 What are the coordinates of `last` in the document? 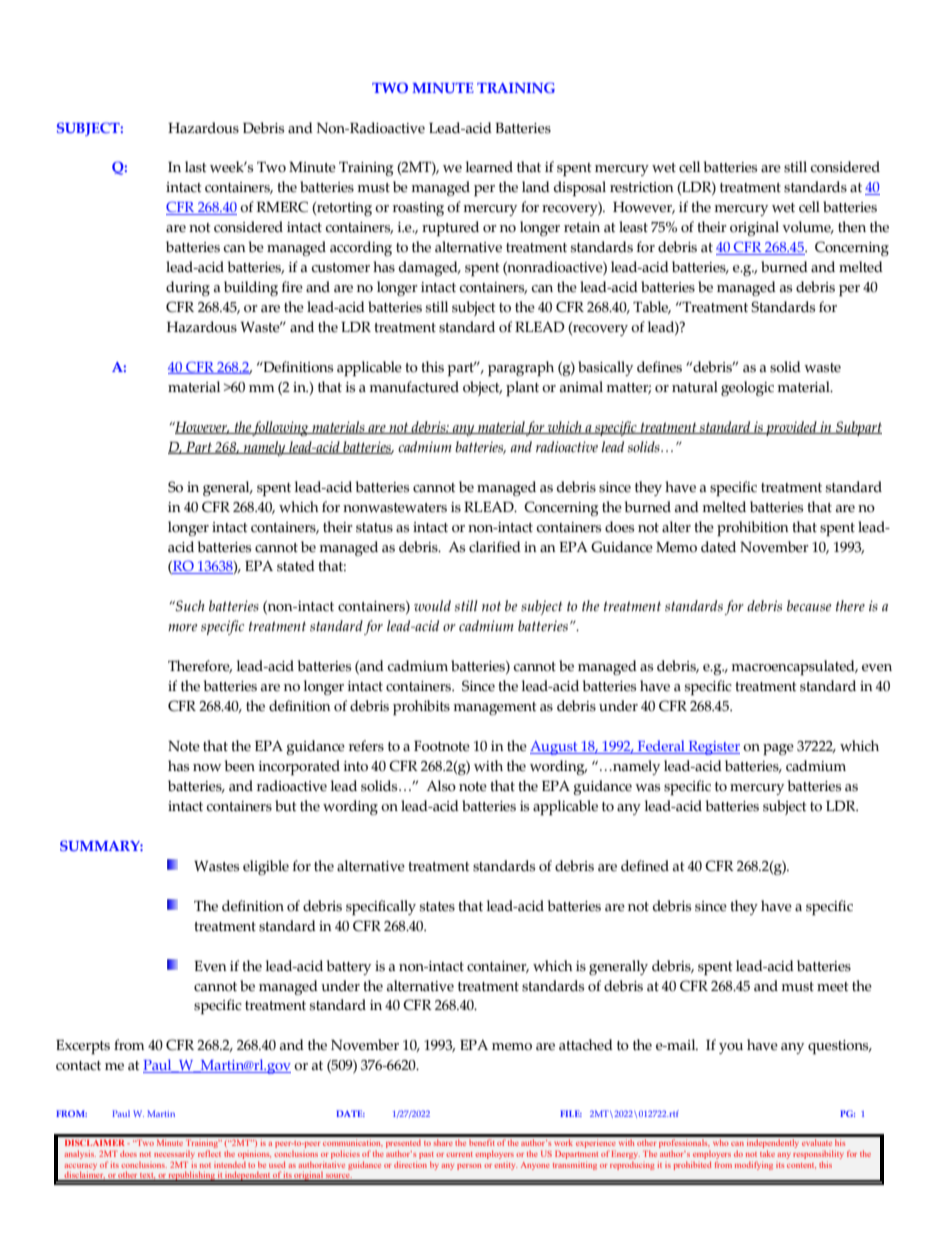 It's located at (195, 167).
